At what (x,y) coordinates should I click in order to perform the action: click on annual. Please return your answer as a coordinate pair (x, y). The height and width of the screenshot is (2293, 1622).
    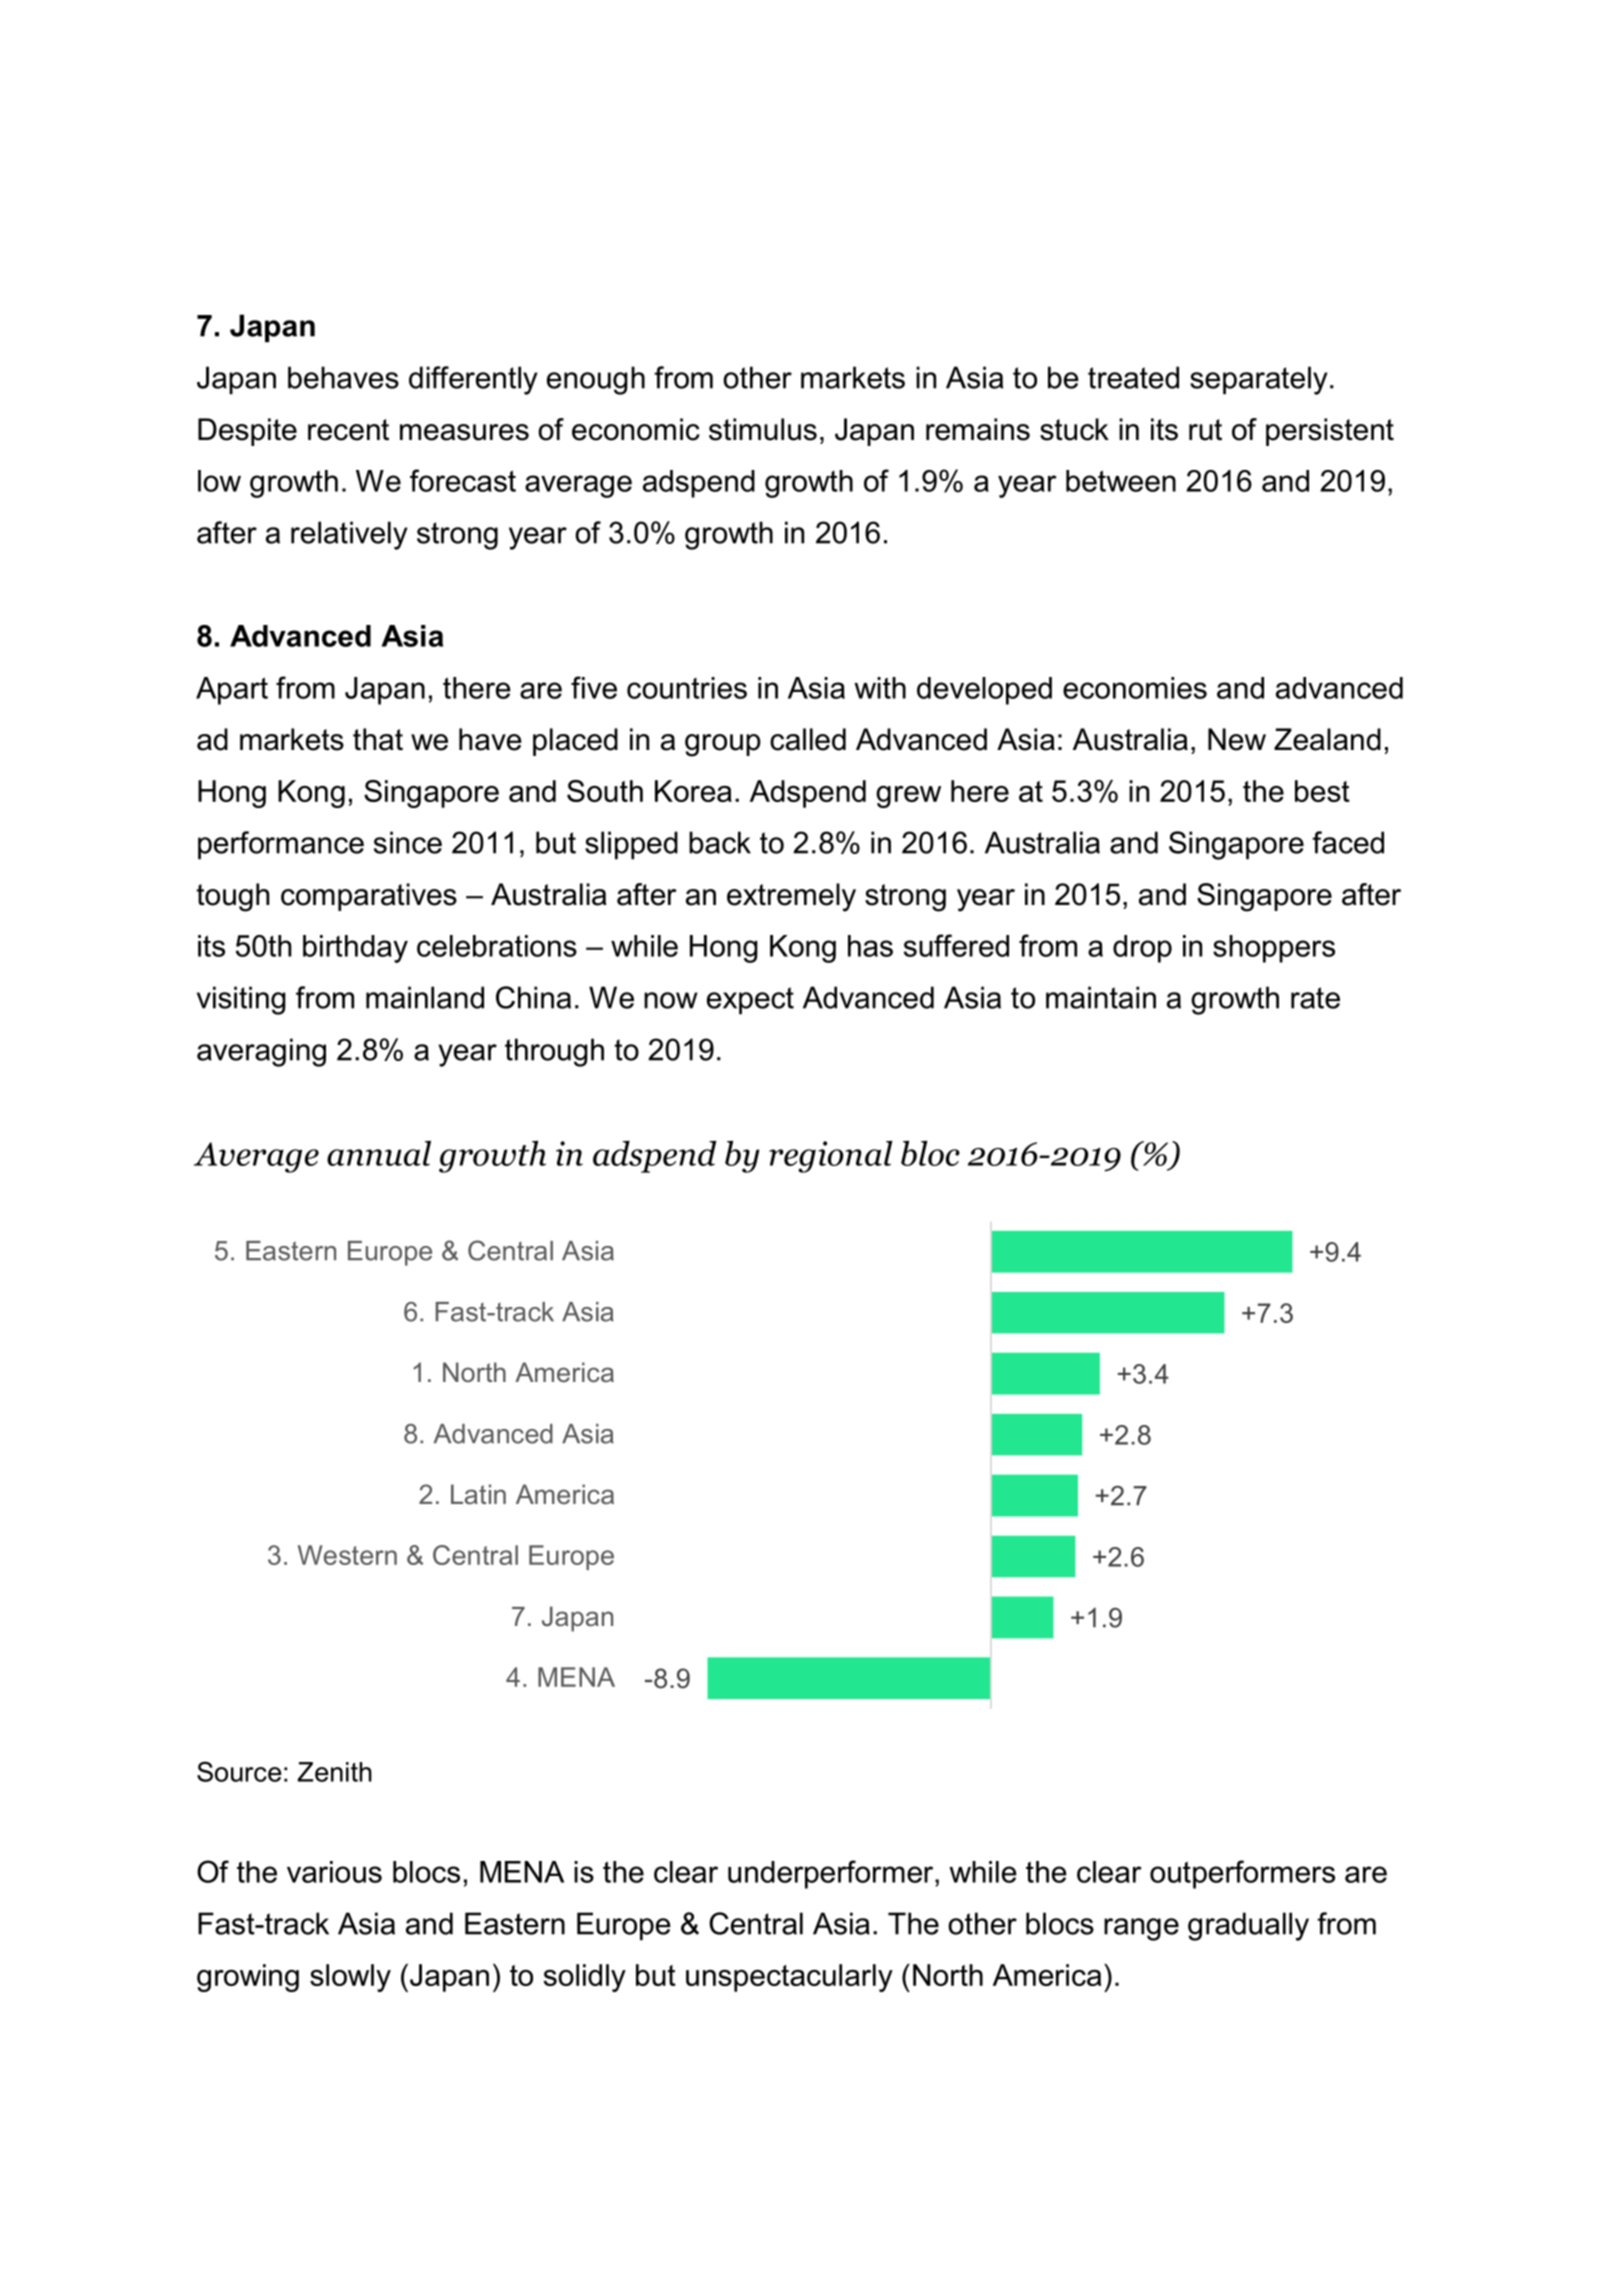
    Looking at the image, I should click on (379, 1153).
